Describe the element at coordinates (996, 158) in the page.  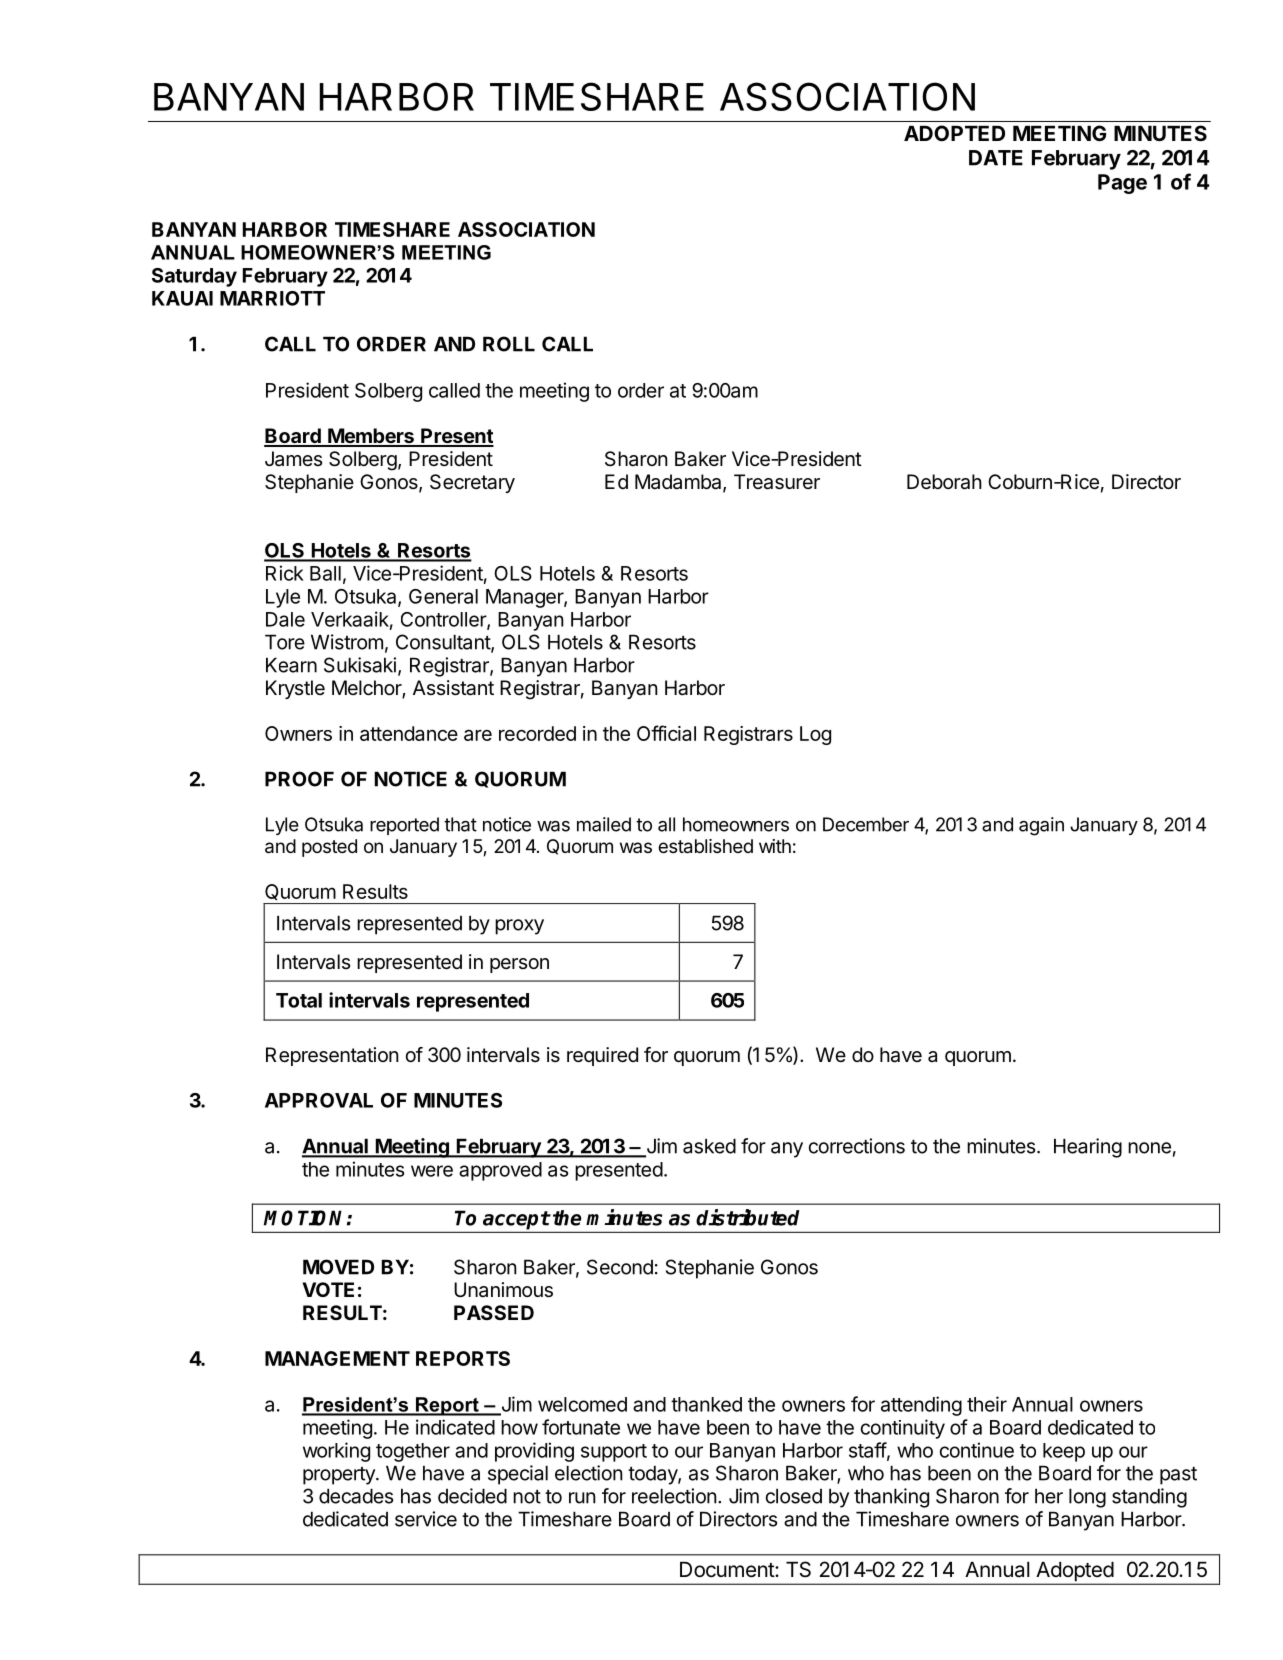
I see `DATE` at that location.
